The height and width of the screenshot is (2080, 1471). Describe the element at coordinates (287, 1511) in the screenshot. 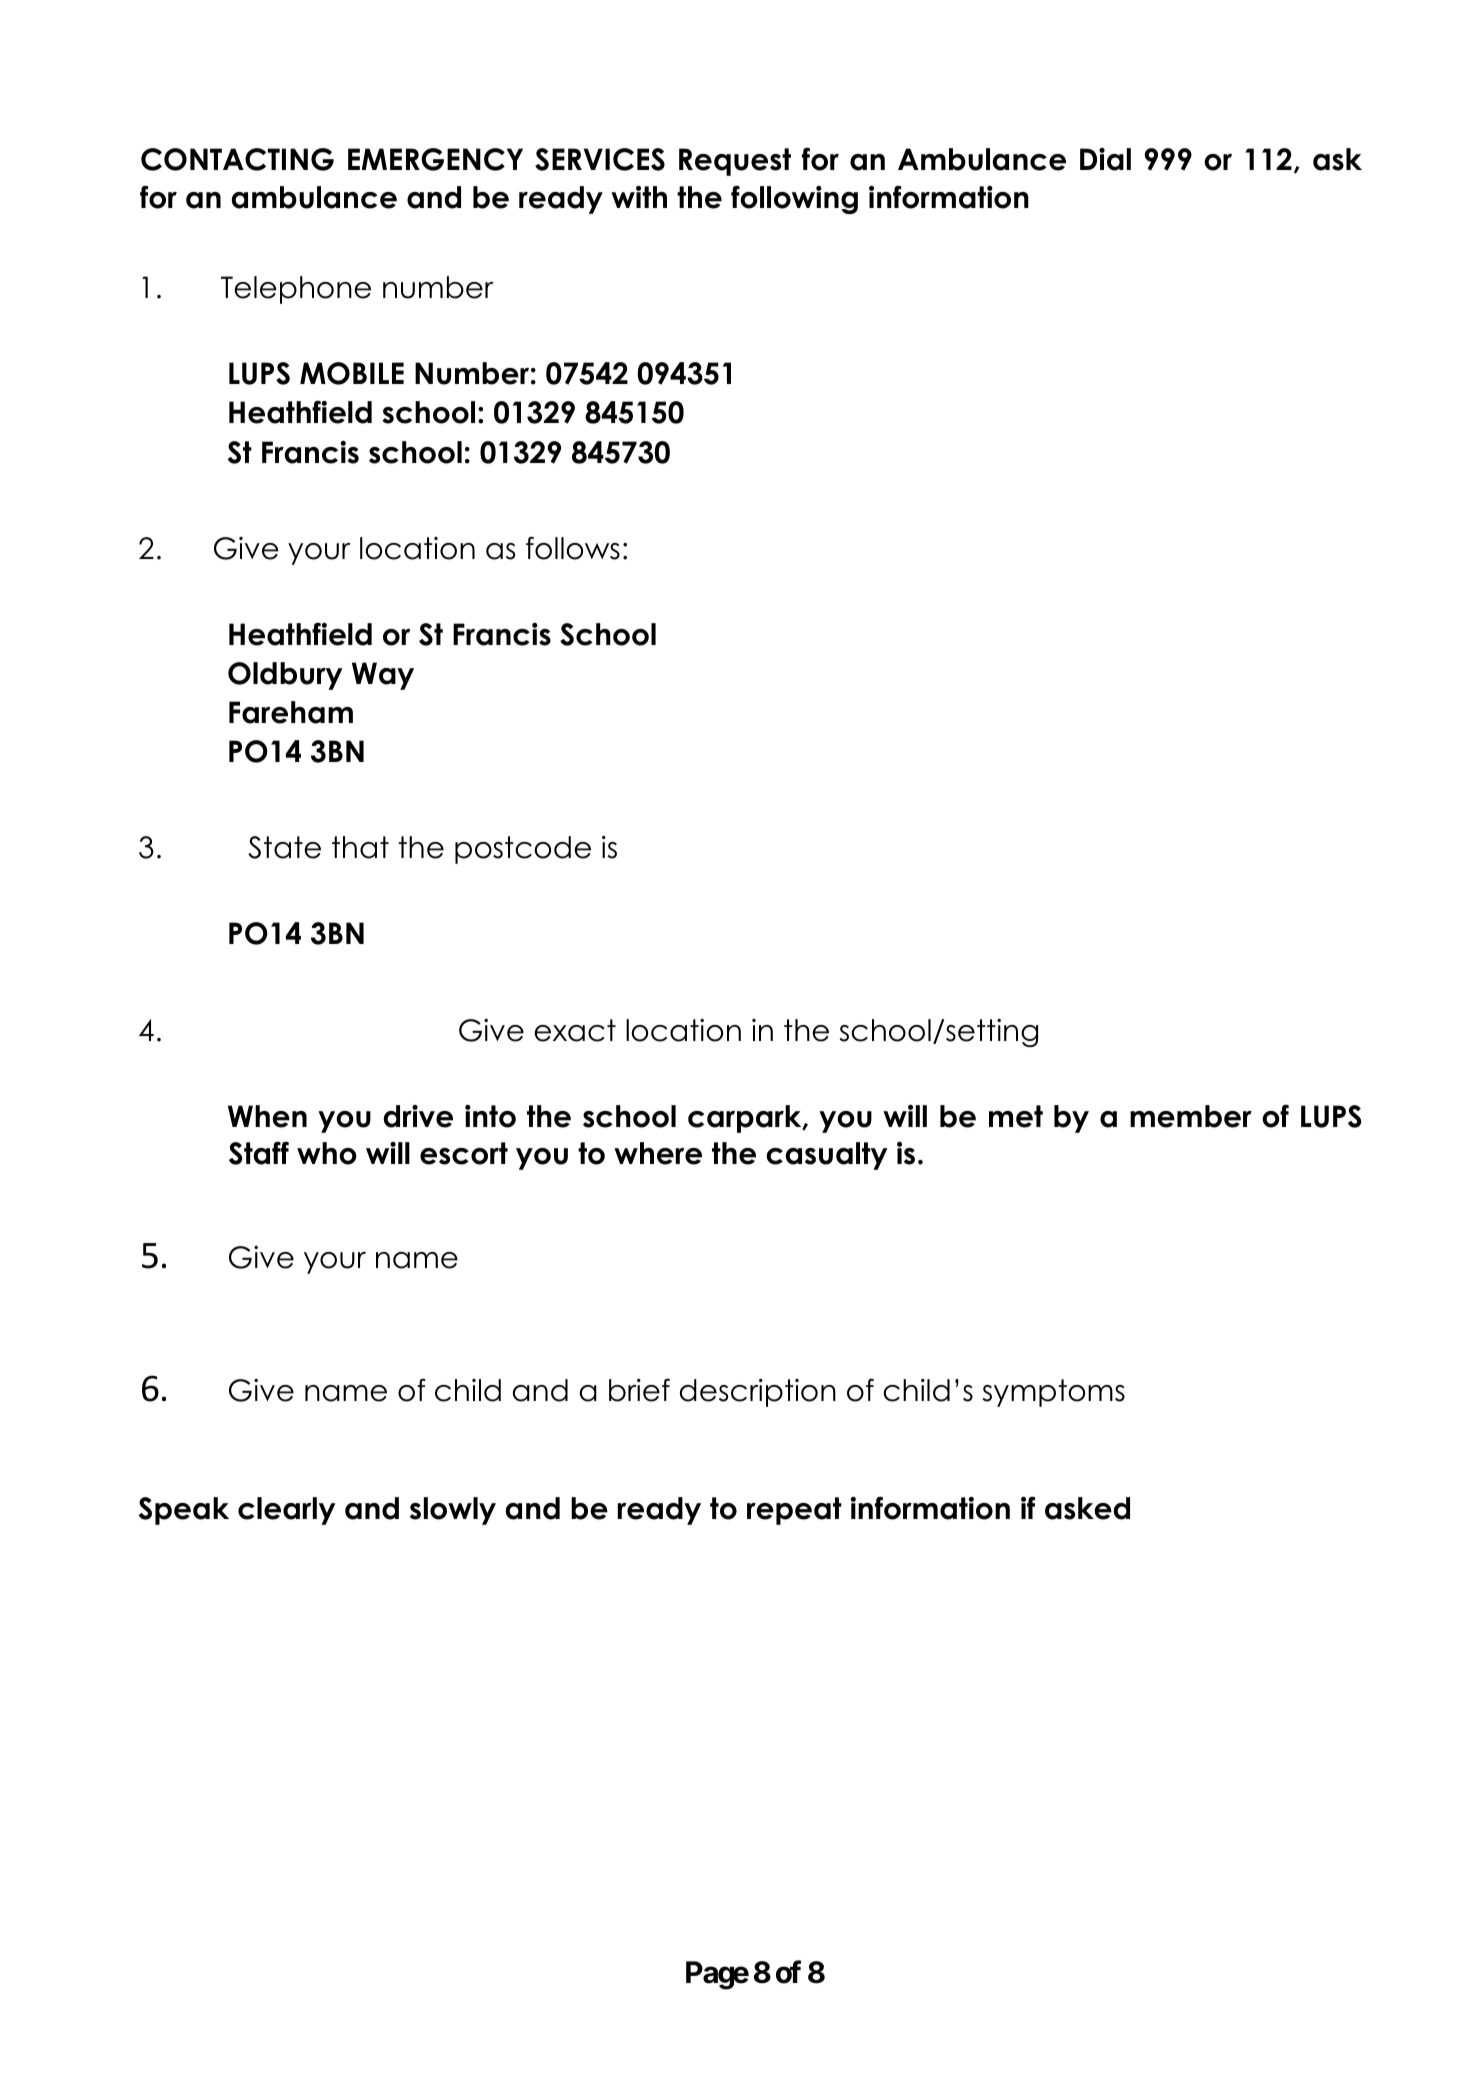

I see `clearly` at that location.
